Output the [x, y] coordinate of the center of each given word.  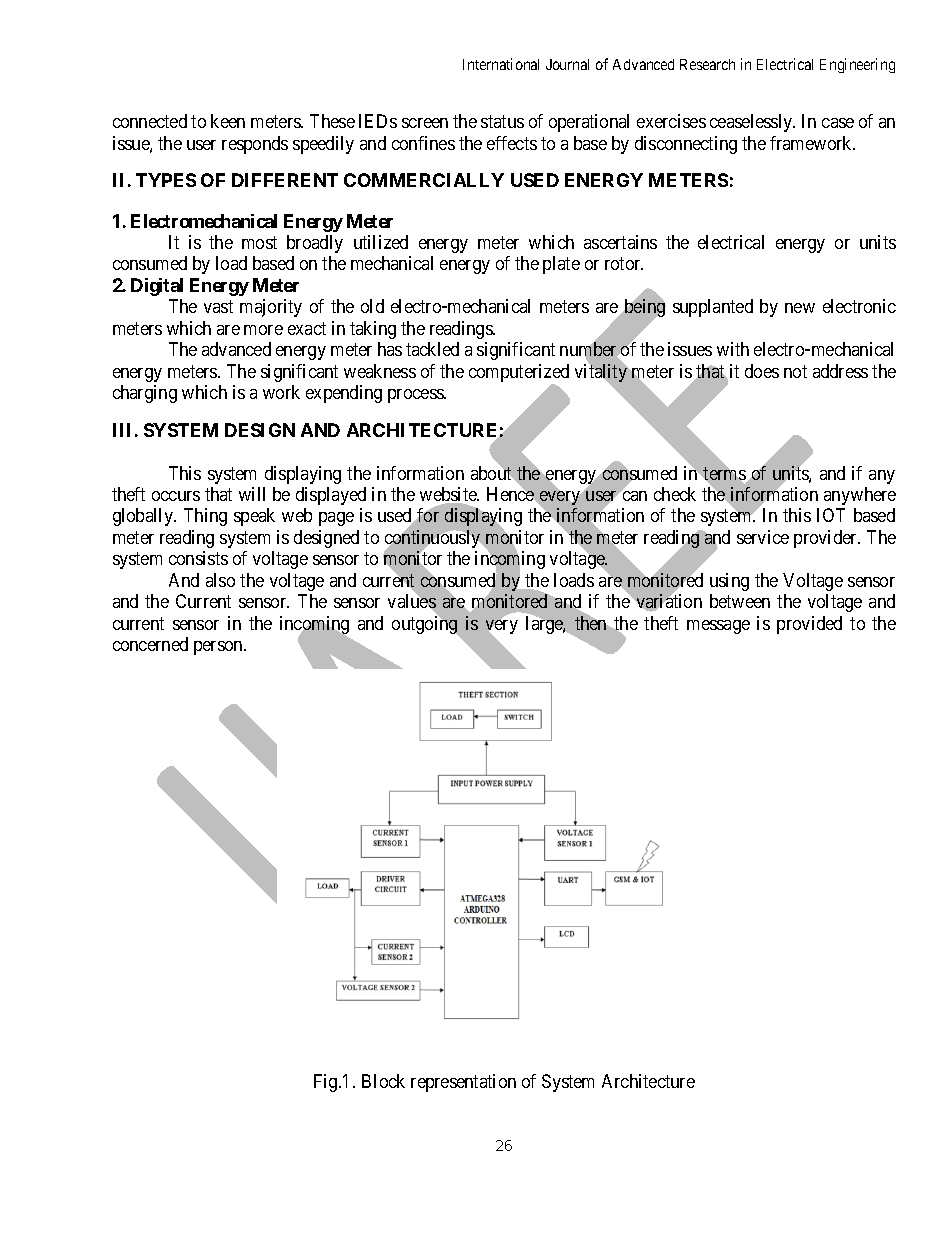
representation [463, 1083]
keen [228, 121]
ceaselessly [752, 123]
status [502, 122]
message [718, 627]
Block [383, 1081]
